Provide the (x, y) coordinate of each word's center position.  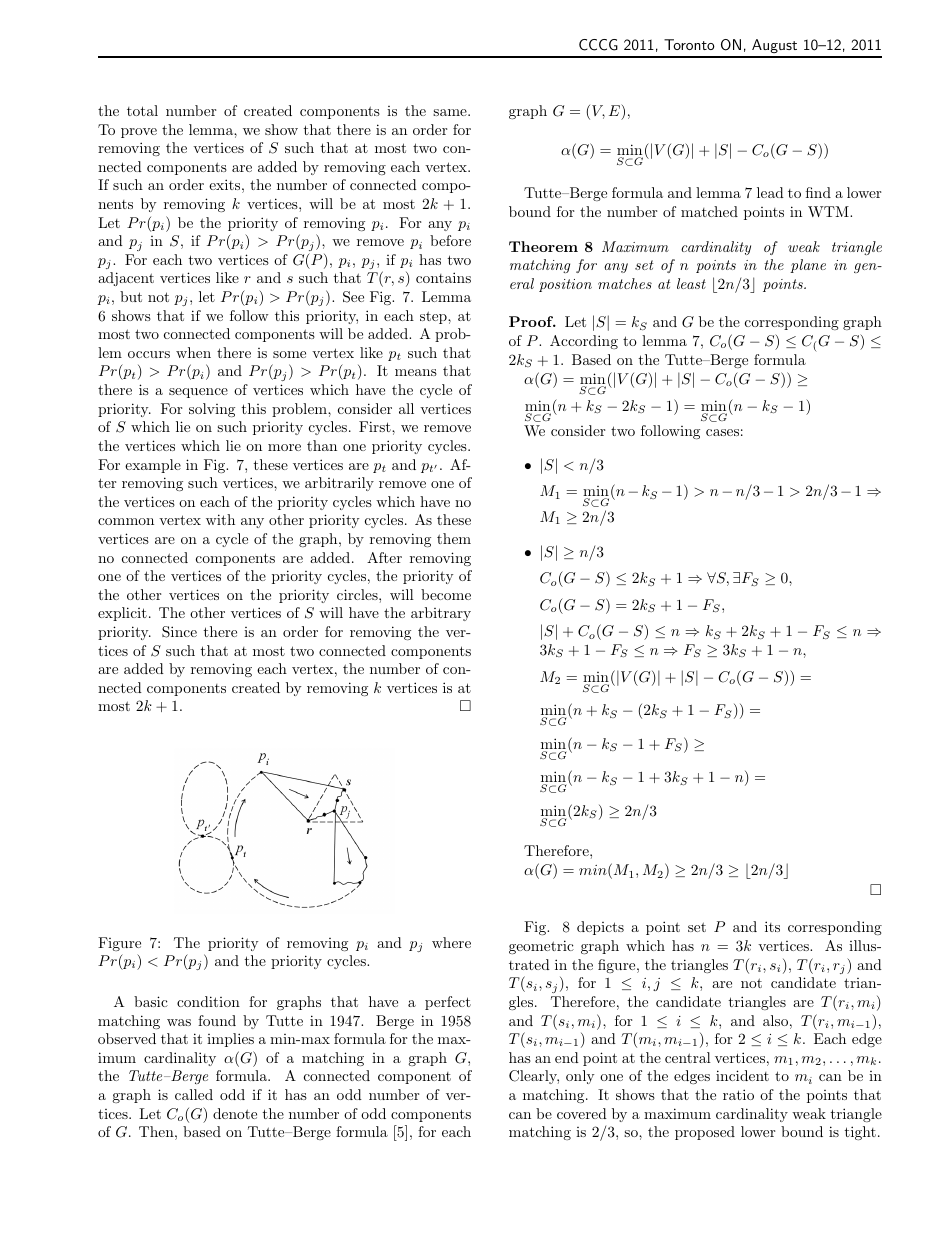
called (194, 1094)
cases (722, 432)
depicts (600, 928)
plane (808, 266)
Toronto (689, 44)
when (193, 352)
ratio (738, 1094)
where (451, 942)
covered (582, 1113)
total (142, 110)
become (446, 594)
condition (208, 1001)
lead (770, 192)
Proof (532, 321)
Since (179, 632)
